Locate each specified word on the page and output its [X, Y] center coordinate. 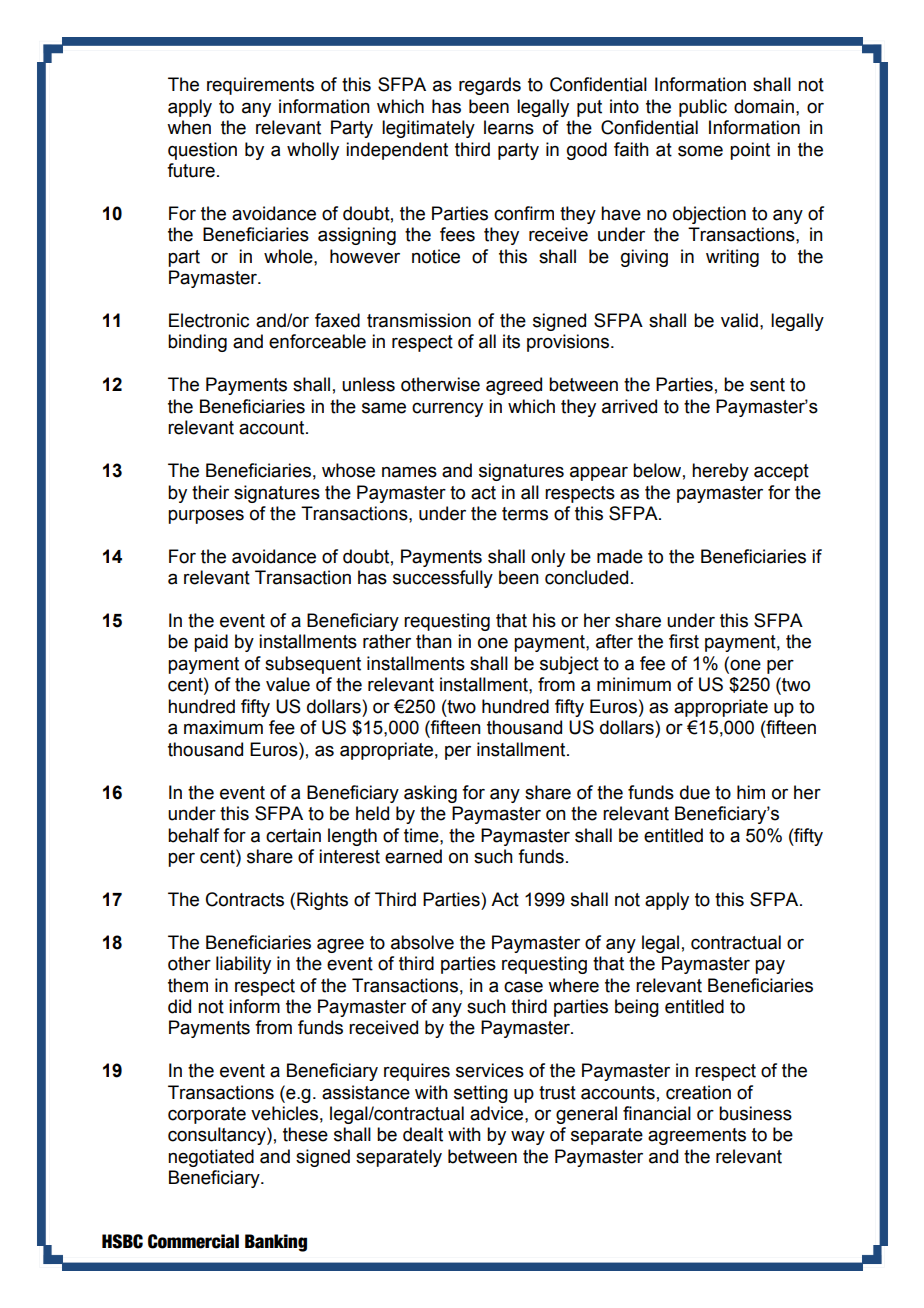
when [189, 127]
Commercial [193, 1241]
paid [211, 643]
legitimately [428, 129]
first [684, 641]
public [703, 108]
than [434, 641]
